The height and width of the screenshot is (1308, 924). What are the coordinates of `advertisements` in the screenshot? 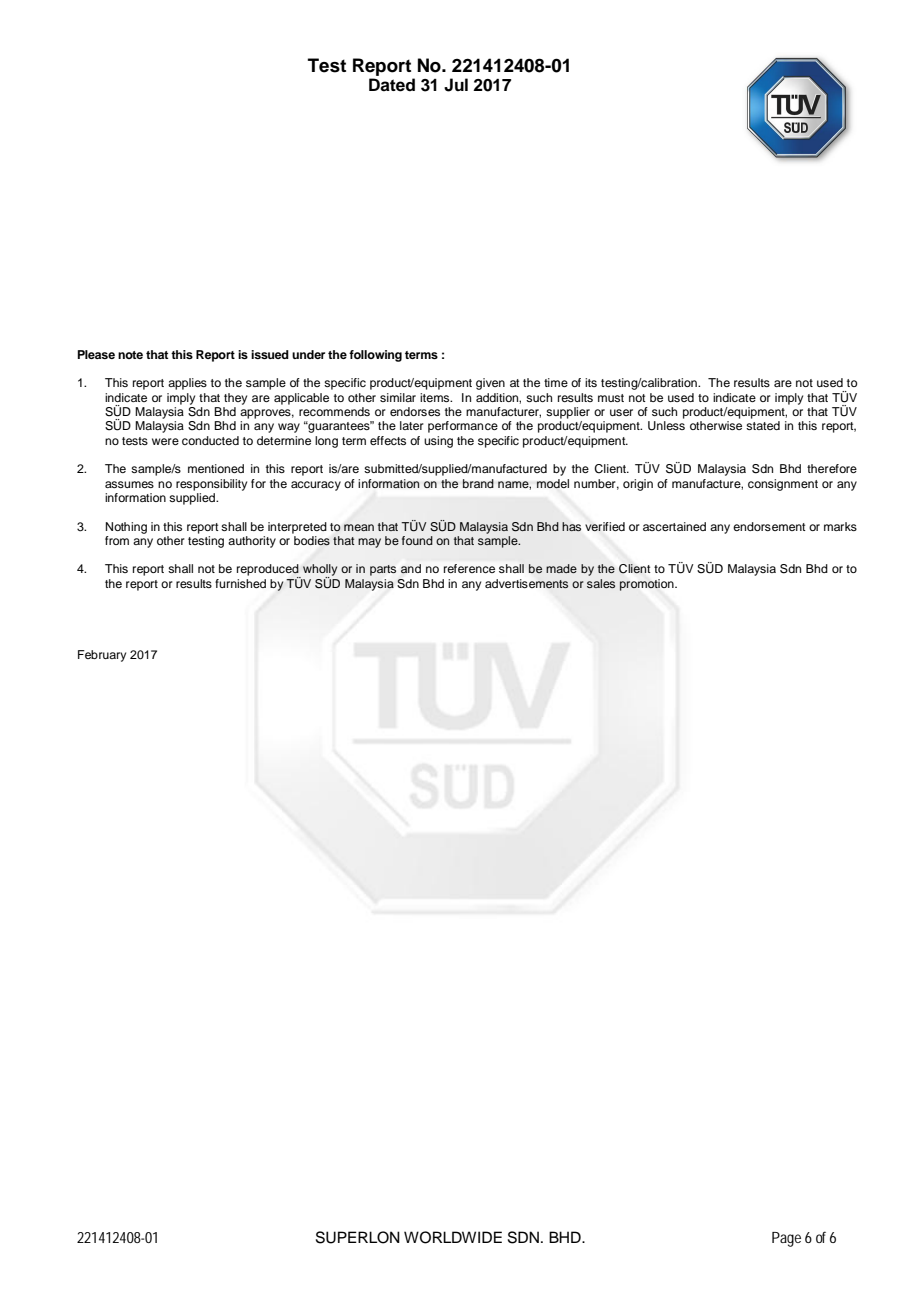 It's located at (527, 584).
